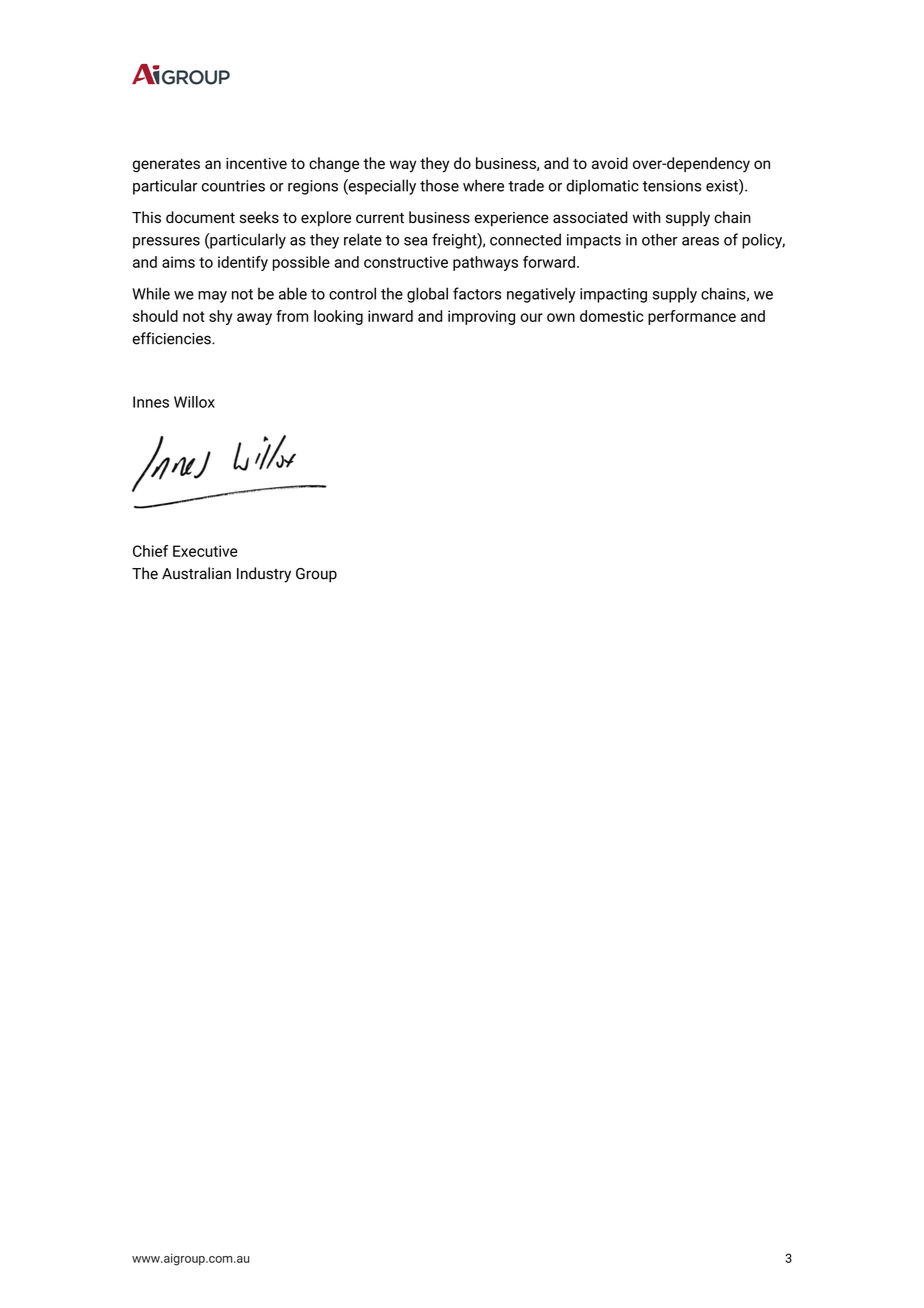  Describe the element at coordinates (439, 185) in the page. I see `those` at that location.
